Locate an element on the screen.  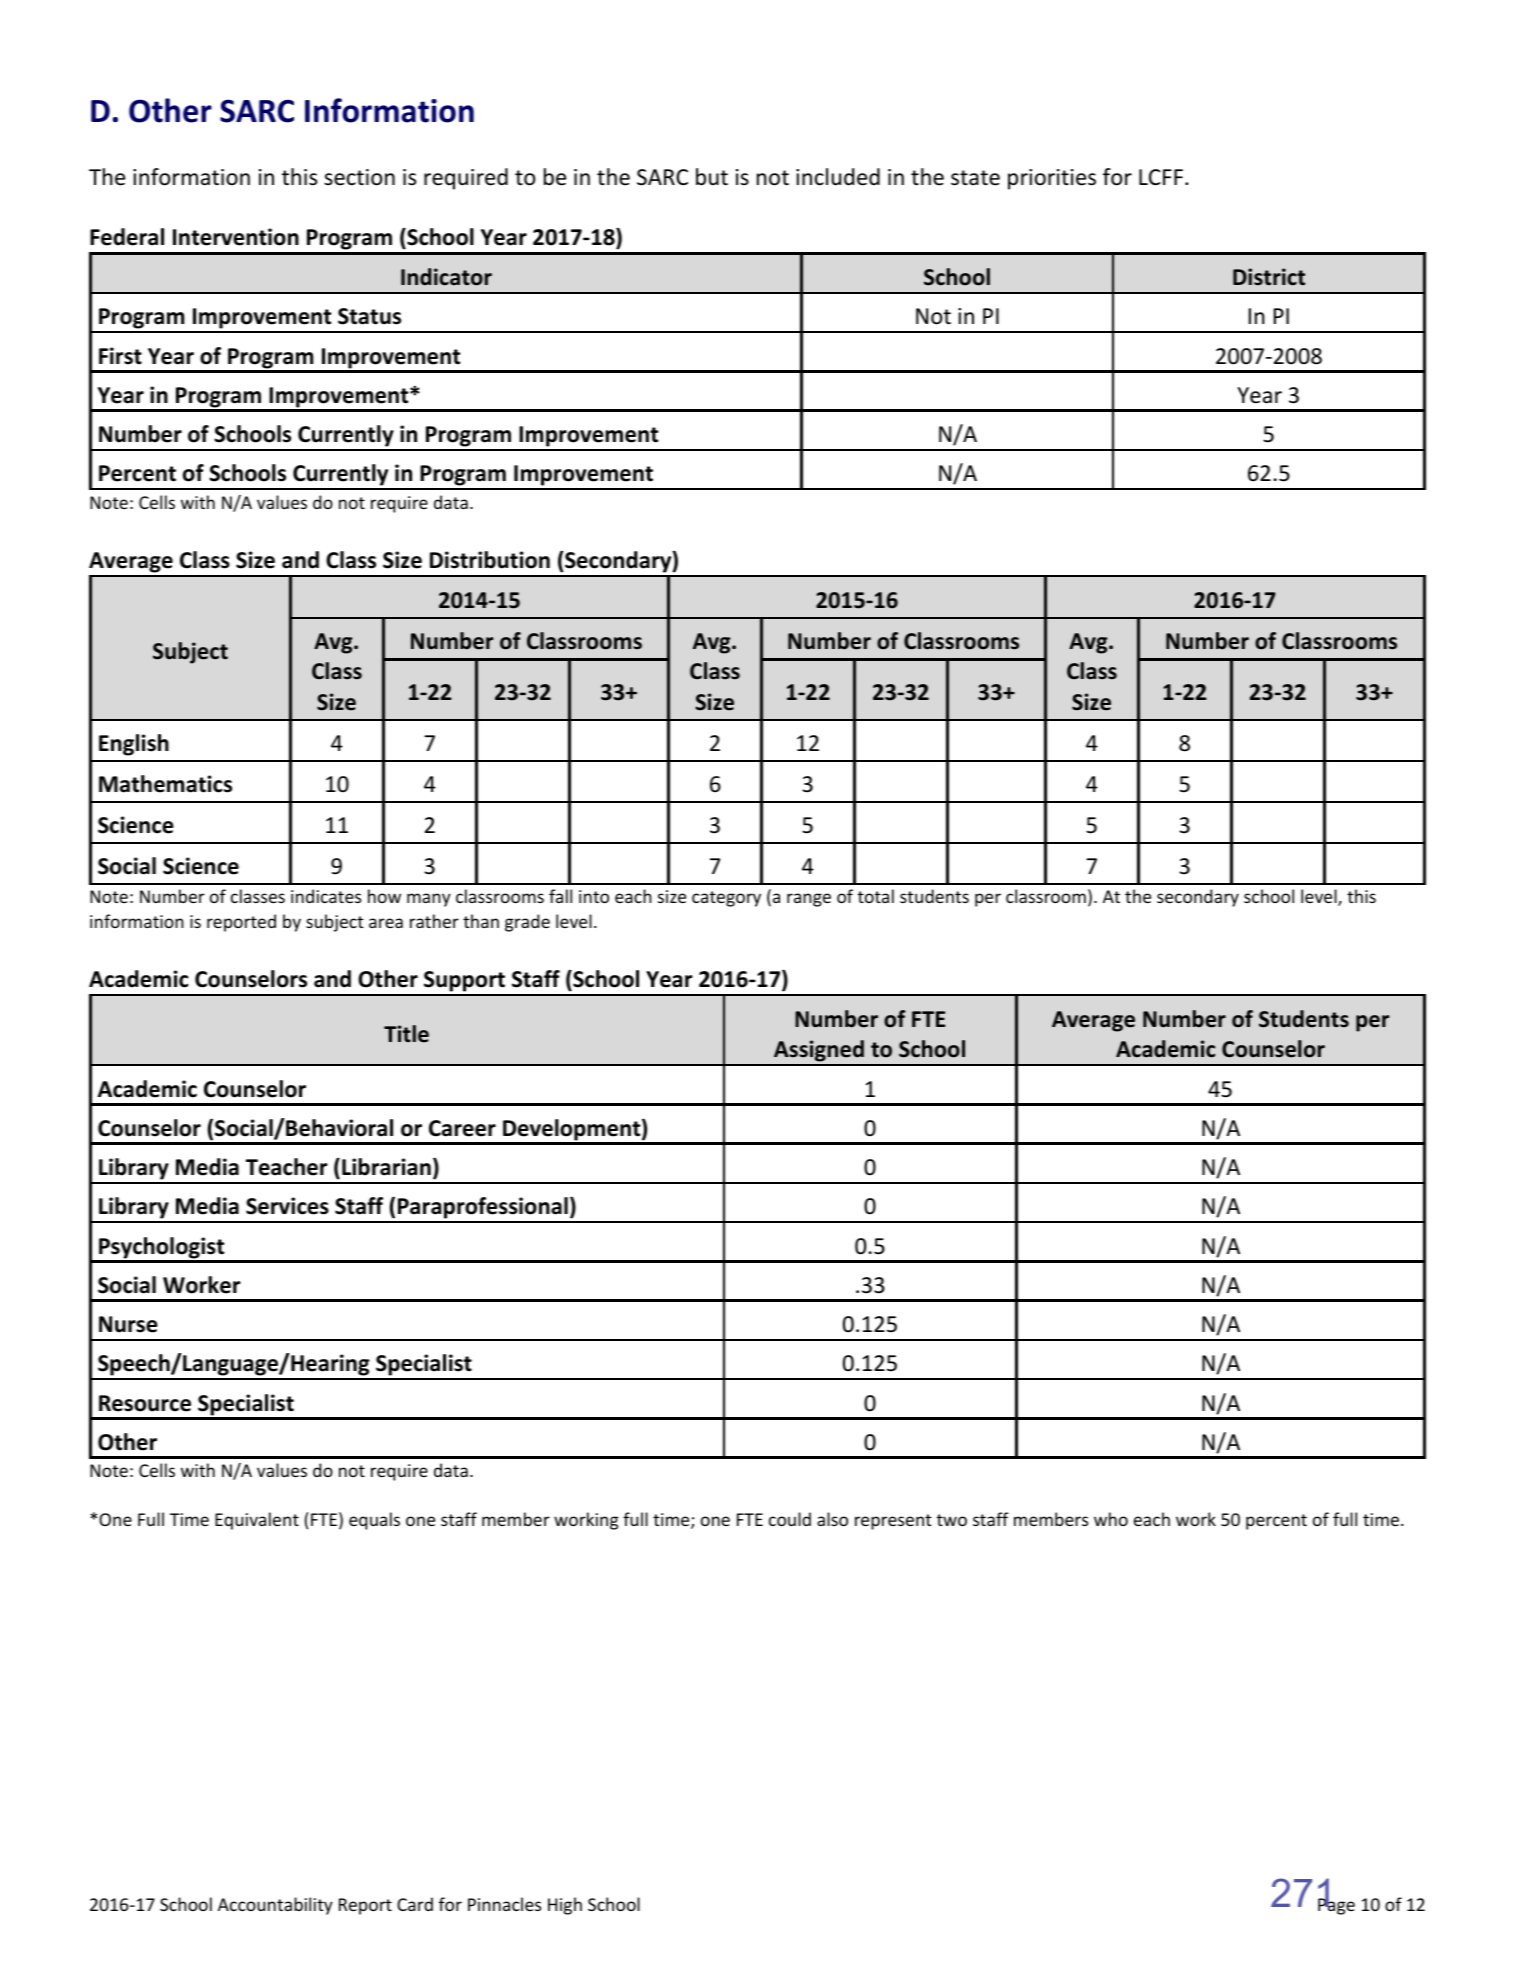
Intervention is located at coordinates (236, 237).
